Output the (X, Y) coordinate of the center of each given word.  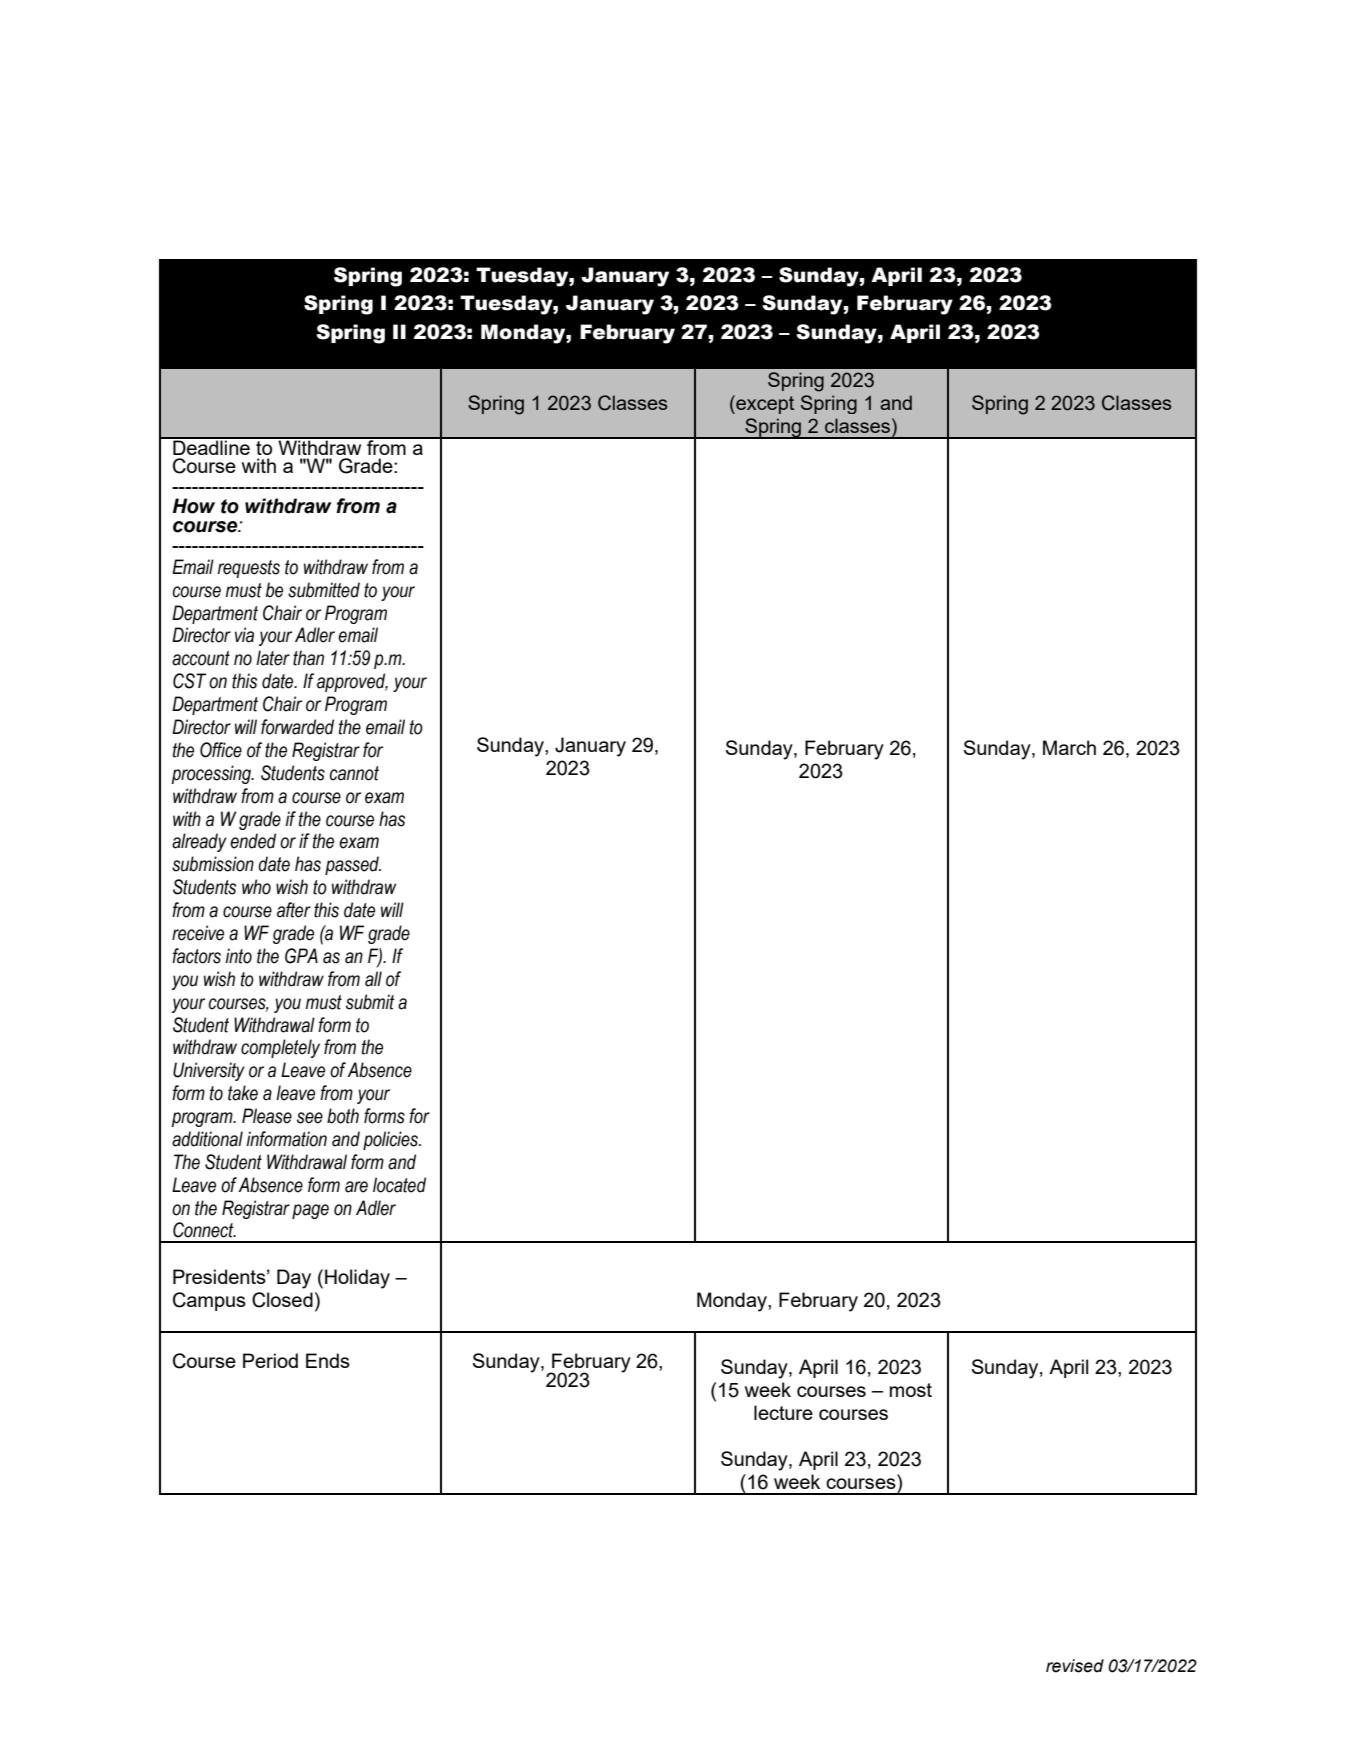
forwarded (297, 727)
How (194, 506)
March (1069, 747)
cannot (354, 773)
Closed (282, 1300)
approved (352, 682)
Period (270, 1360)
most (911, 1390)
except (764, 404)
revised (1075, 1666)
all (373, 979)
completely (280, 1048)
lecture (783, 1412)
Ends (328, 1360)
